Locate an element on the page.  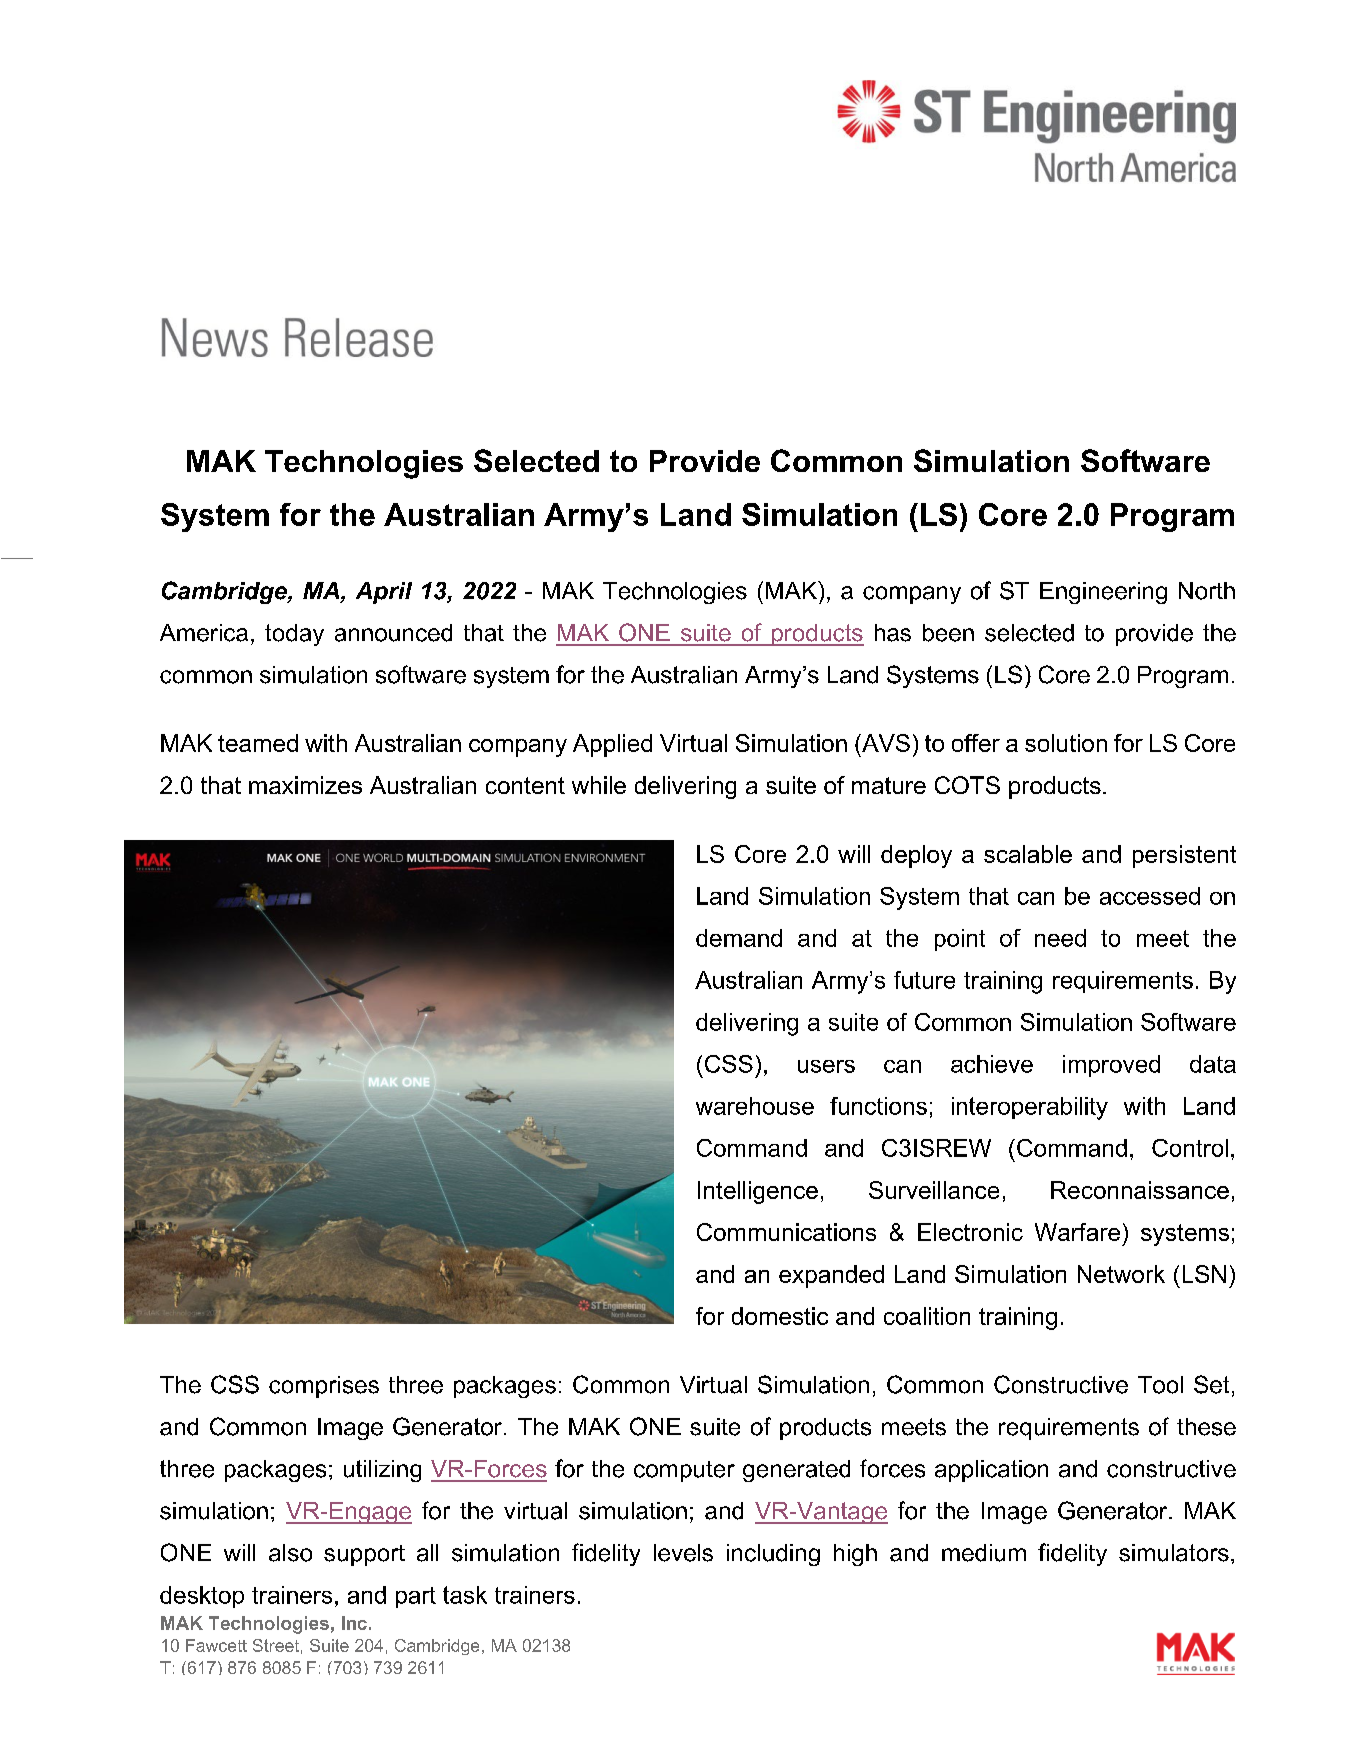
simulators is located at coordinates (1174, 1553).
